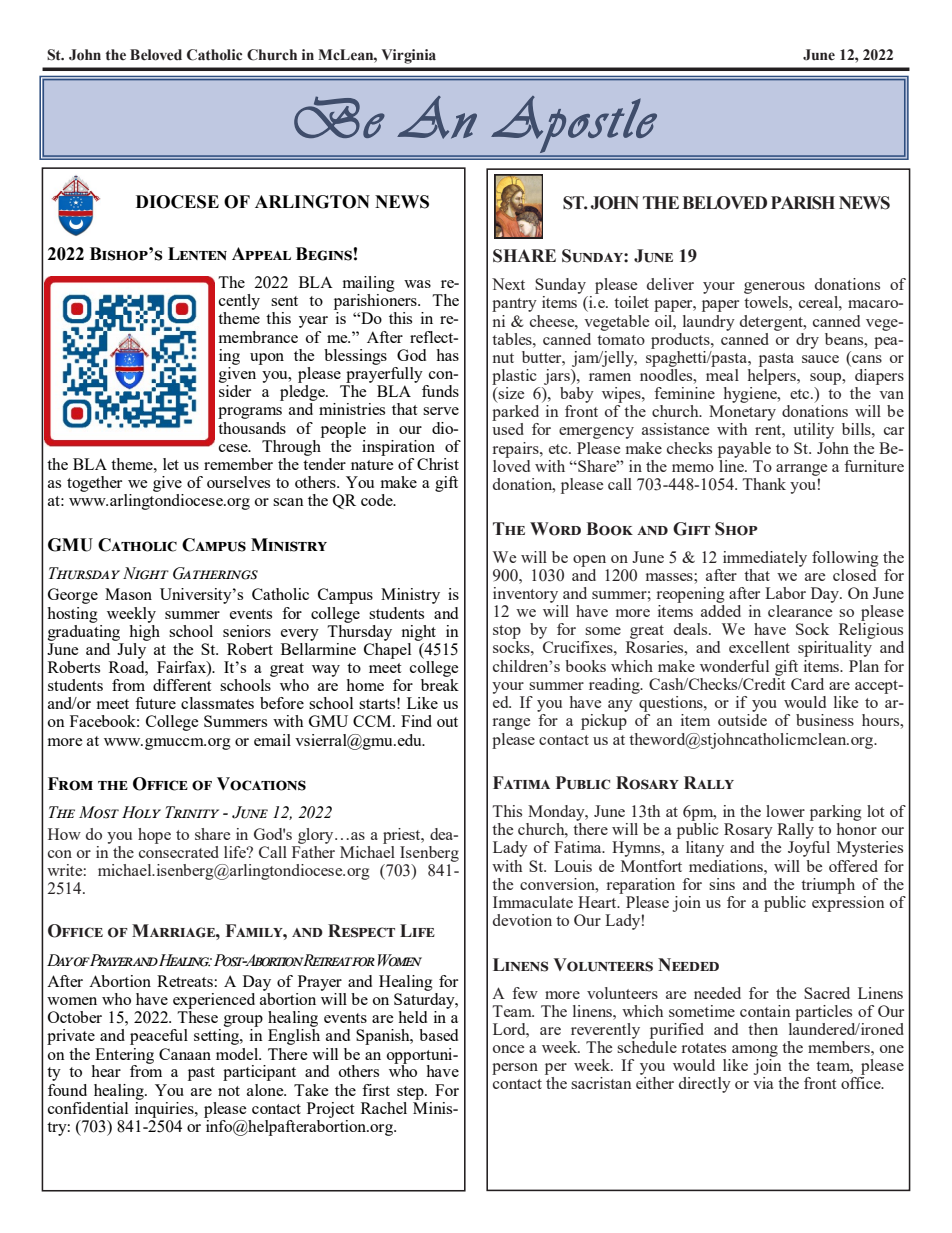 This screenshot has height=1233, width=952. Describe the element at coordinates (416, 721) in the screenshot. I see `Find` at that location.
